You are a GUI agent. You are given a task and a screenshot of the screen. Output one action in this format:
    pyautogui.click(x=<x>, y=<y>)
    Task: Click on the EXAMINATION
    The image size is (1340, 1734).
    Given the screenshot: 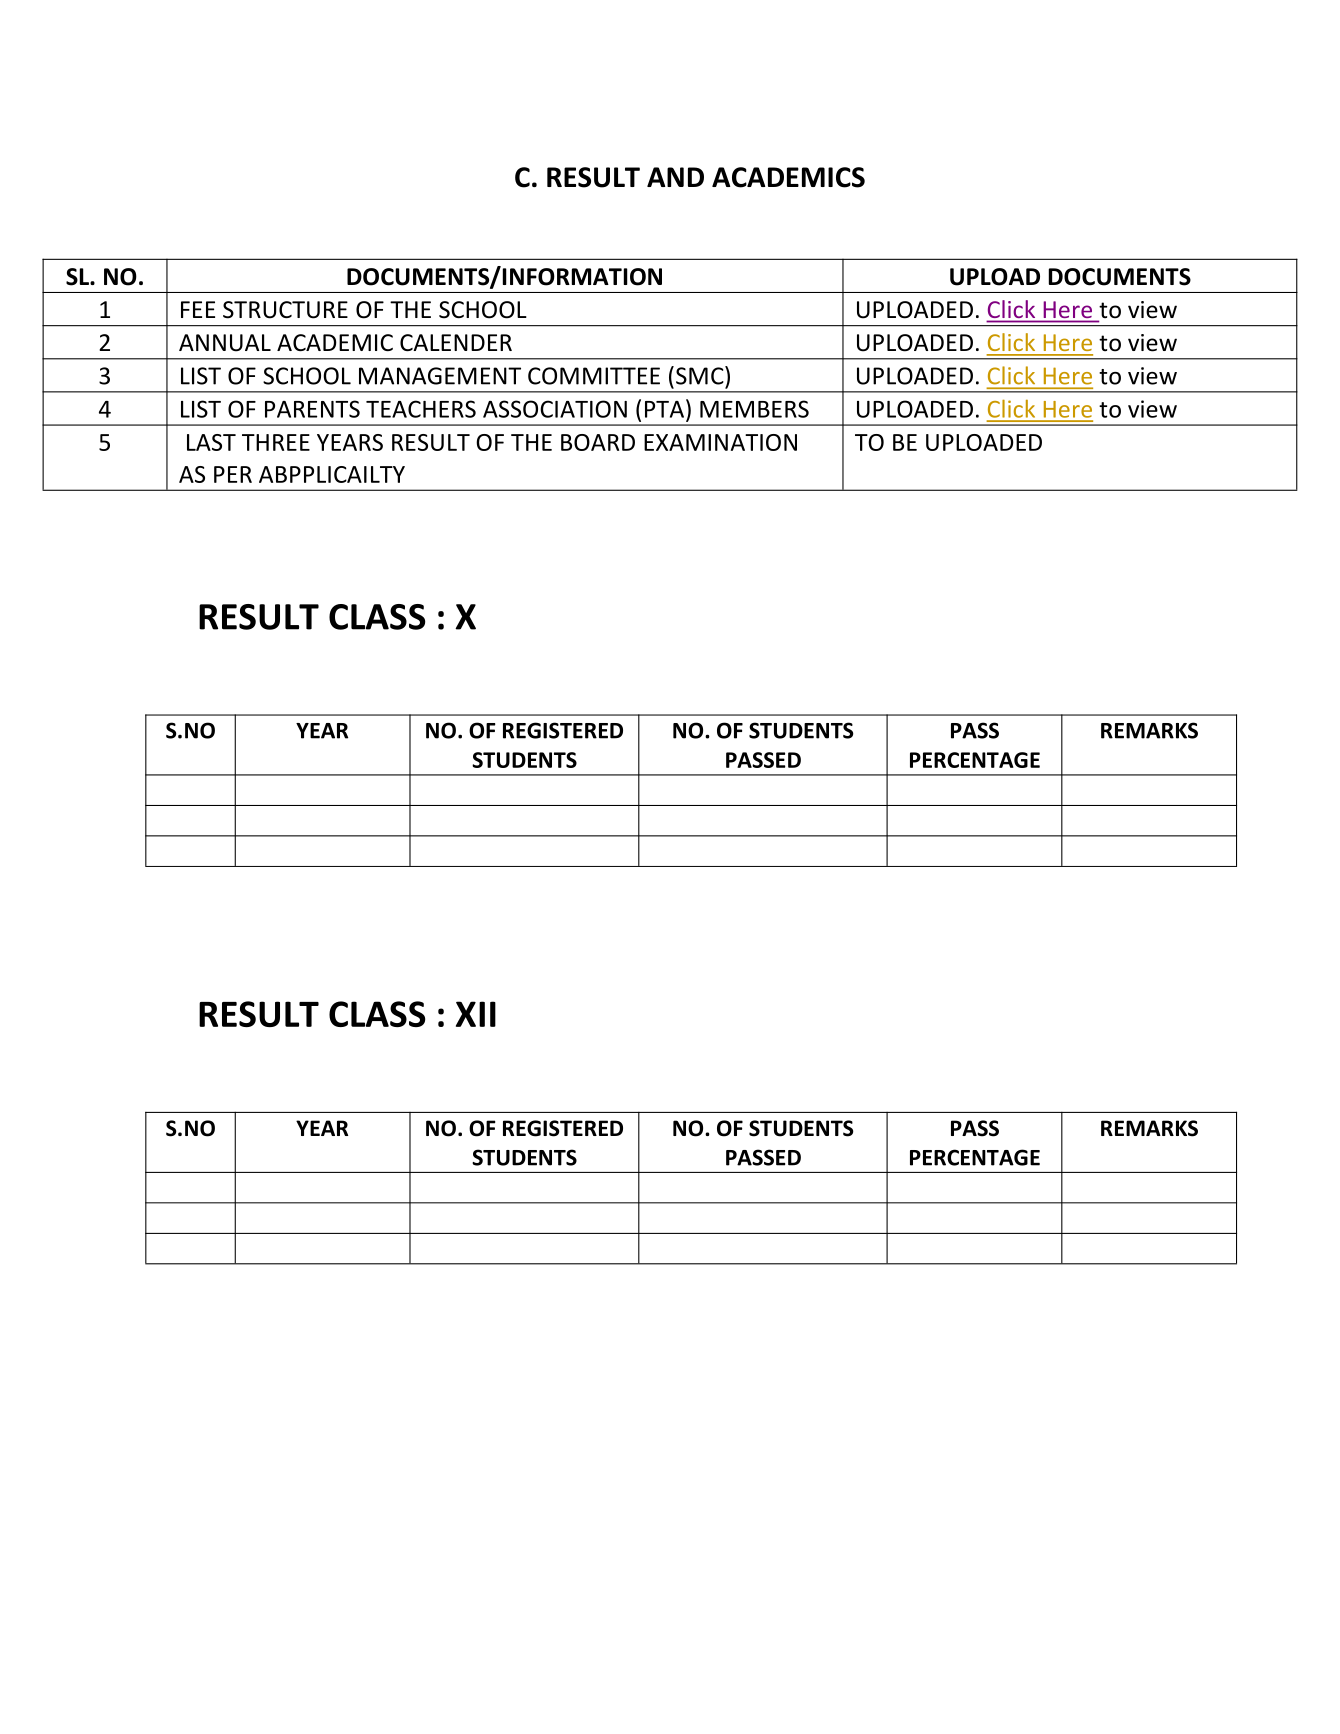 What is the action you would take?
    pyautogui.click(x=720, y=442)
